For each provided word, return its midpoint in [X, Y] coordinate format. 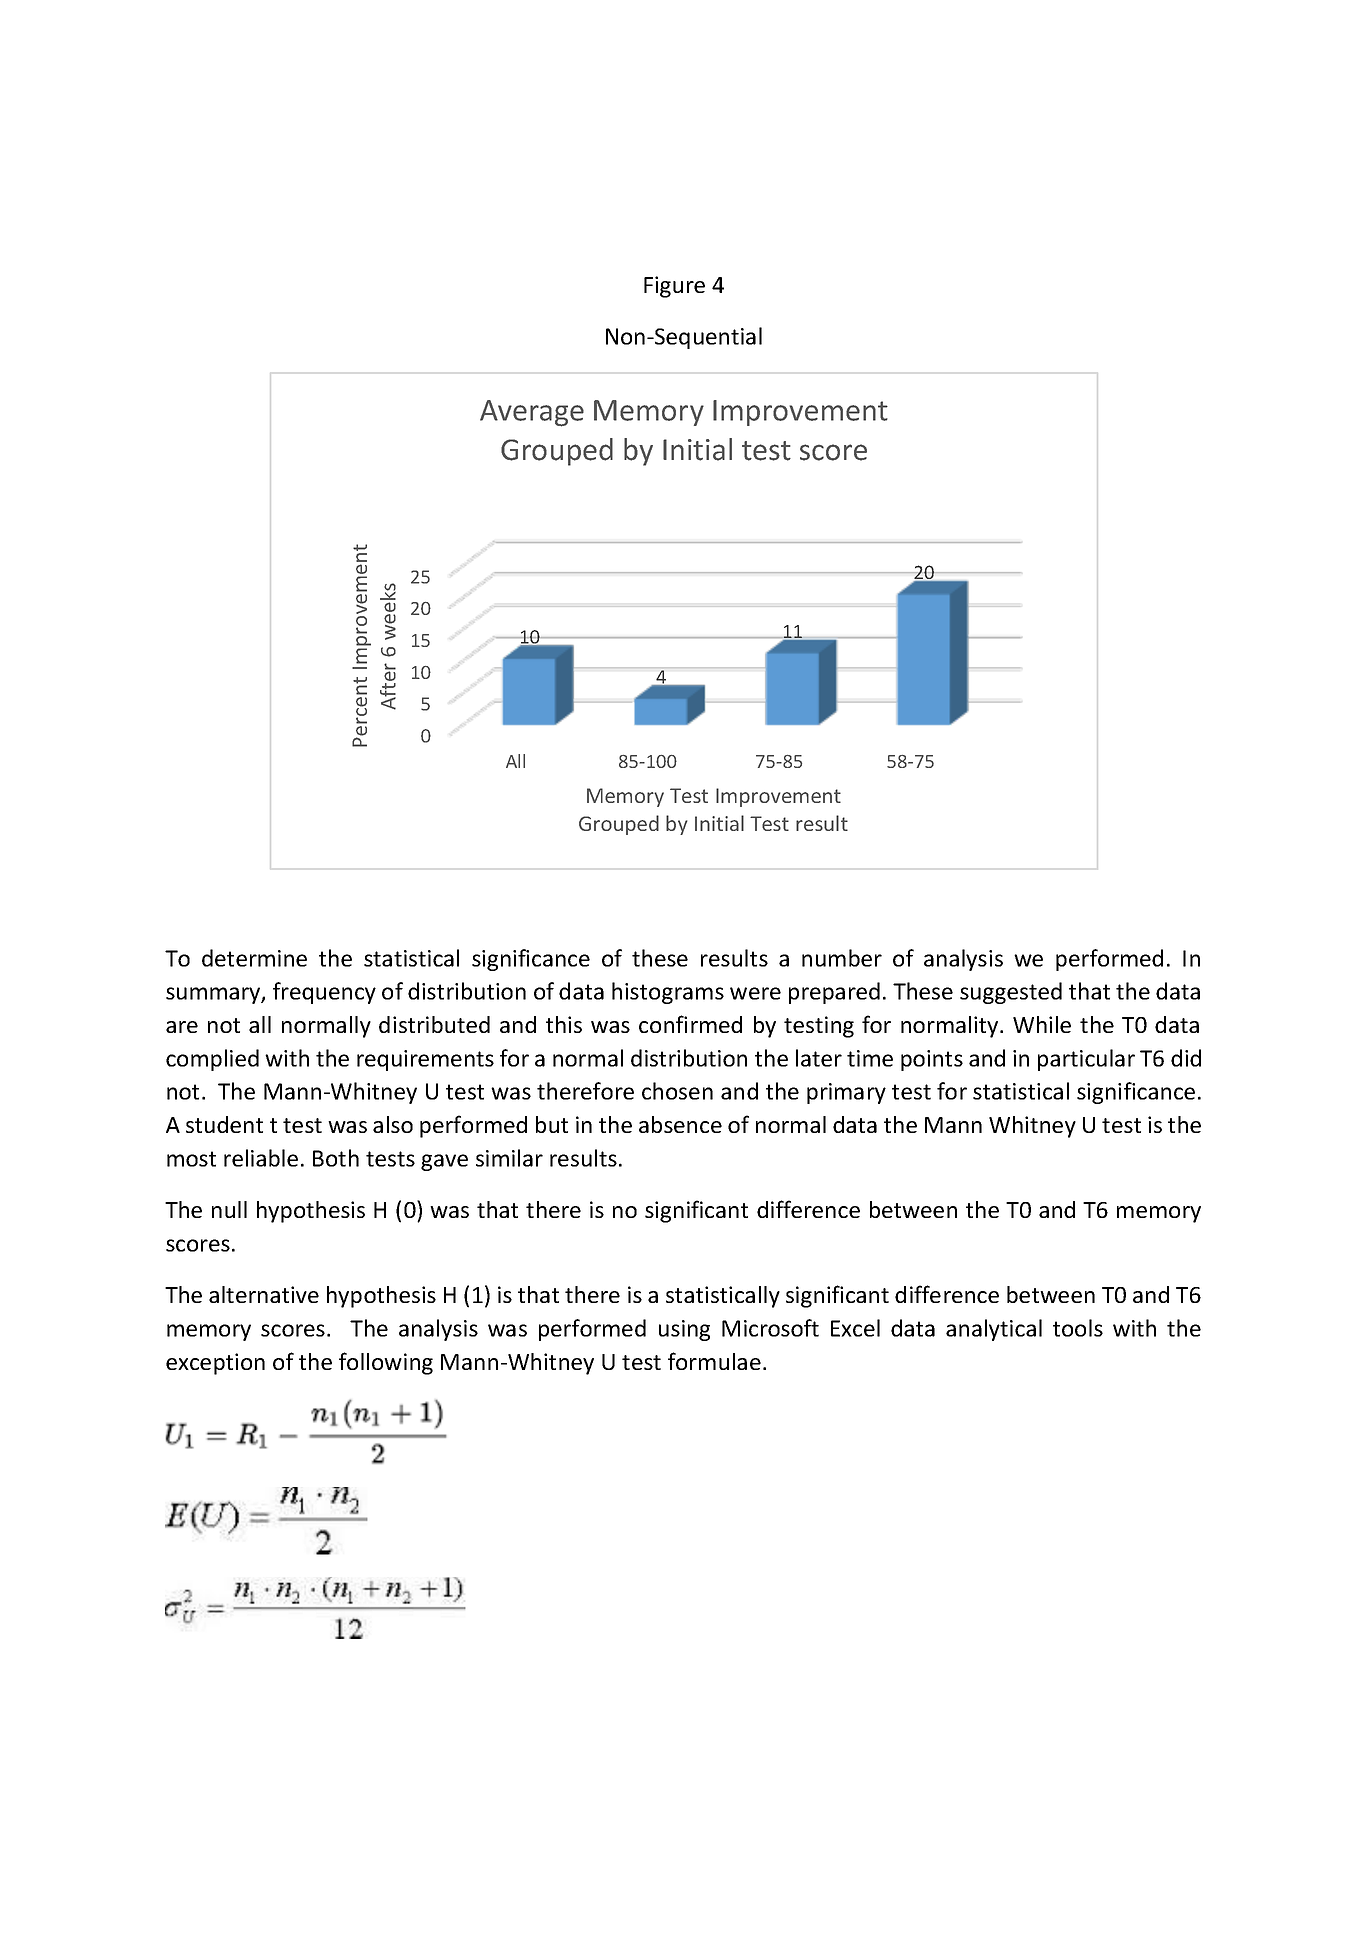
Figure [674, 287]
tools [1078, 1328]
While [1042, 1024]
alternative [264, 1294]
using [684, 1330]
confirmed [690, 1024]
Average [532, 413]
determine [254, 958]
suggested [1011, 993]
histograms [668, 993]
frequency [324, 993]
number [842, 958]
